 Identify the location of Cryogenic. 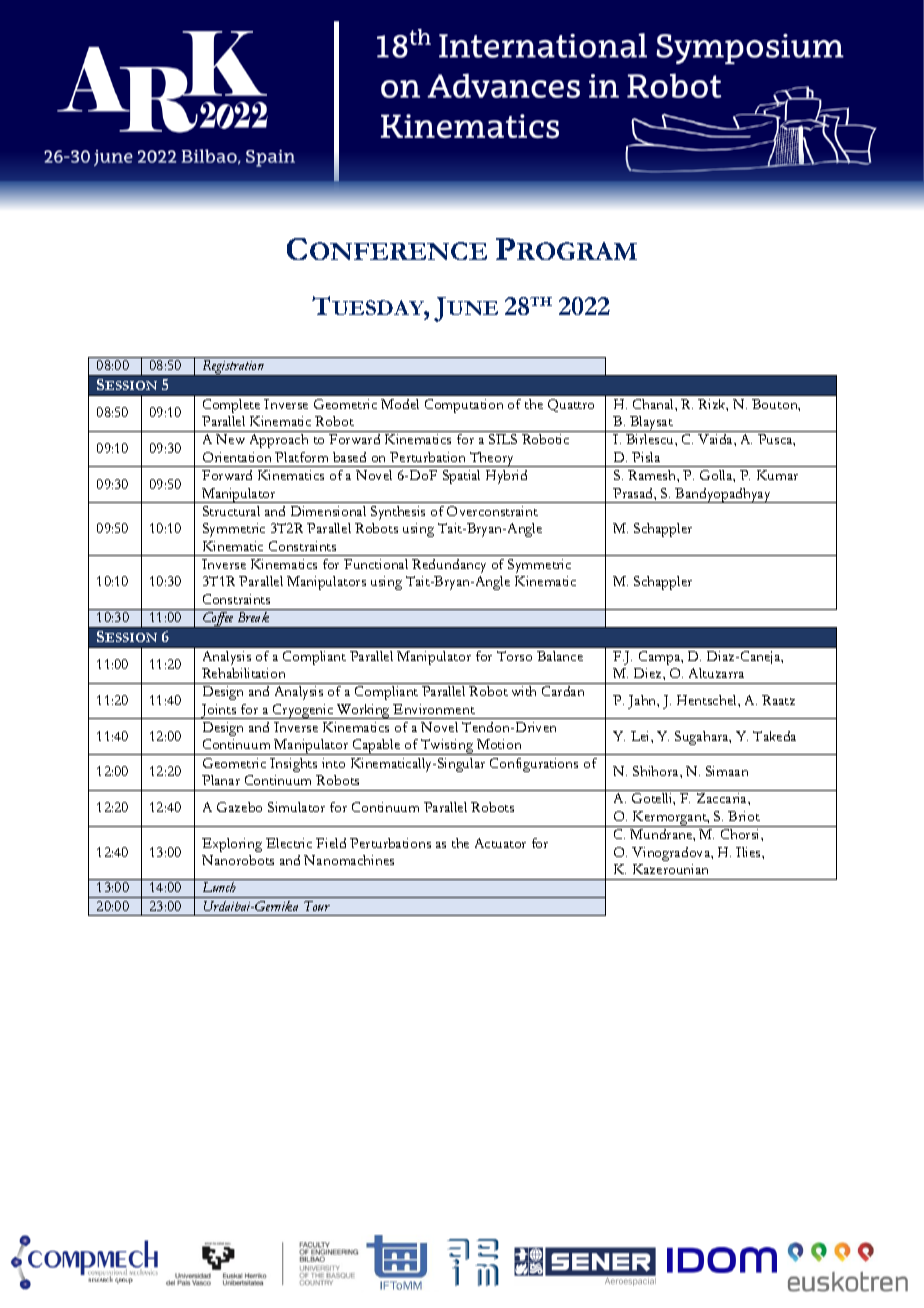
(303, 711).
